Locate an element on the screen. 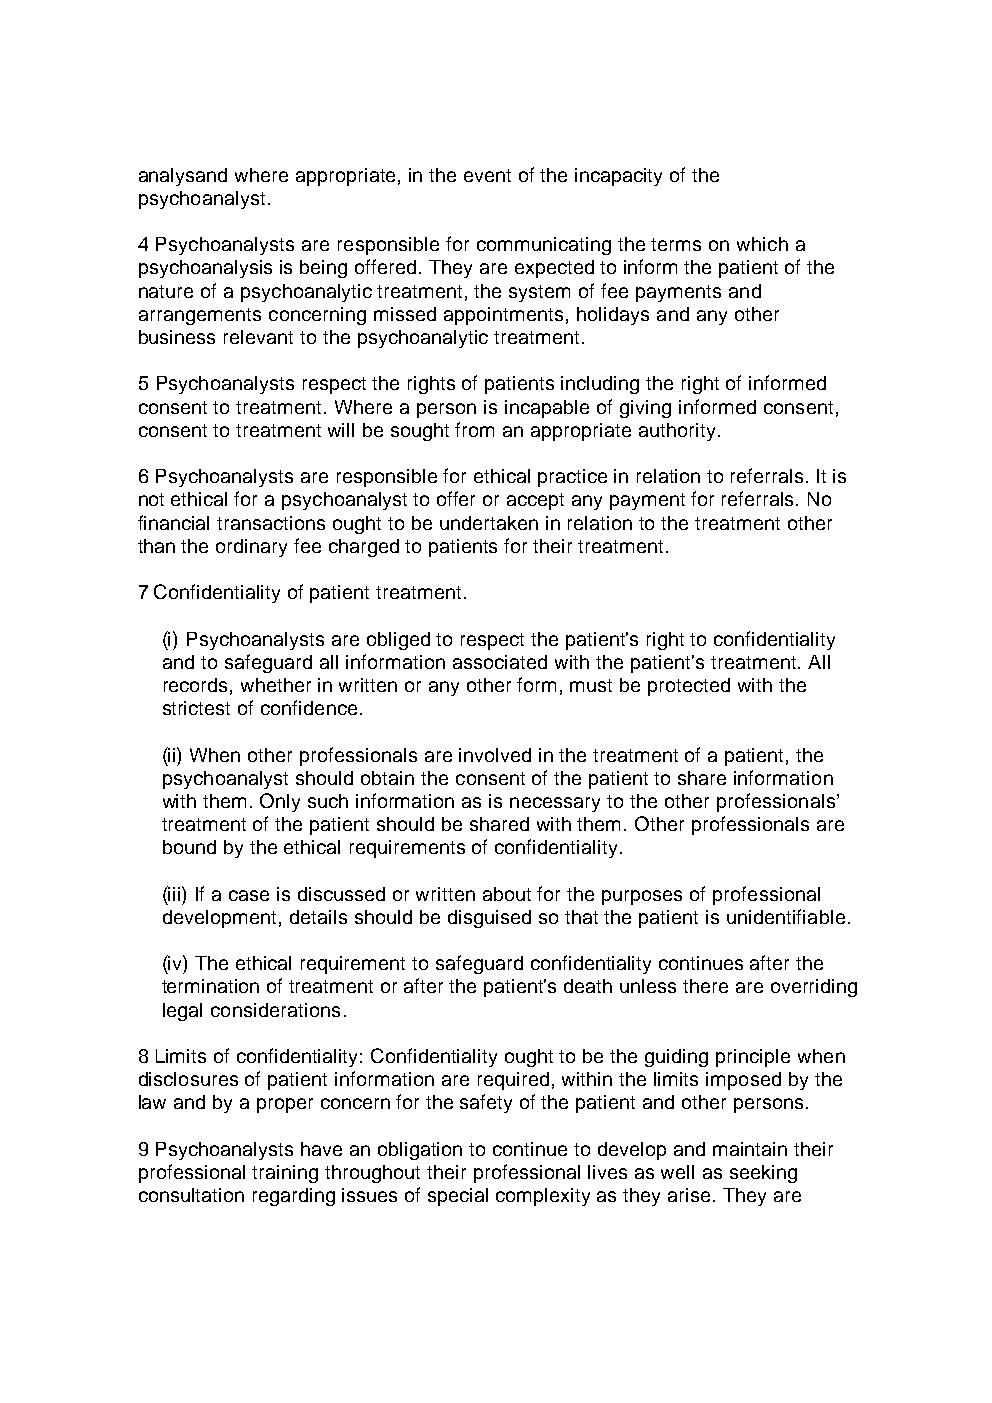 This screenshot has height=1403, width=992. case is located at coordinates (249, 895).
